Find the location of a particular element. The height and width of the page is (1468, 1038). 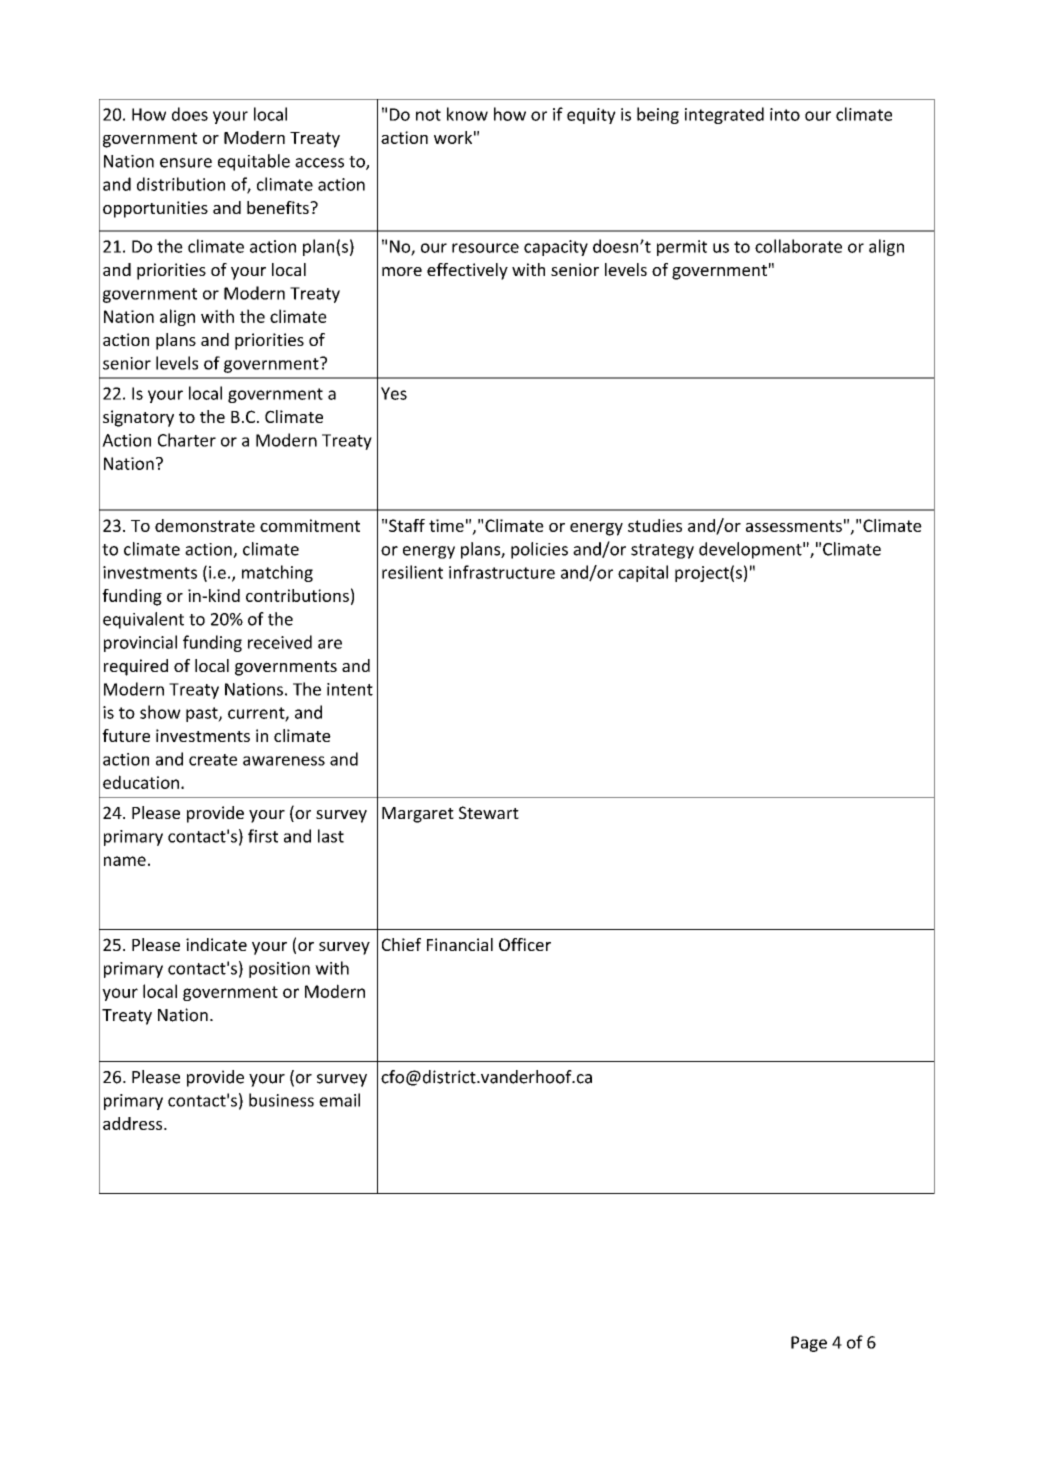

equivalent is located at coordinates (143, 620).
